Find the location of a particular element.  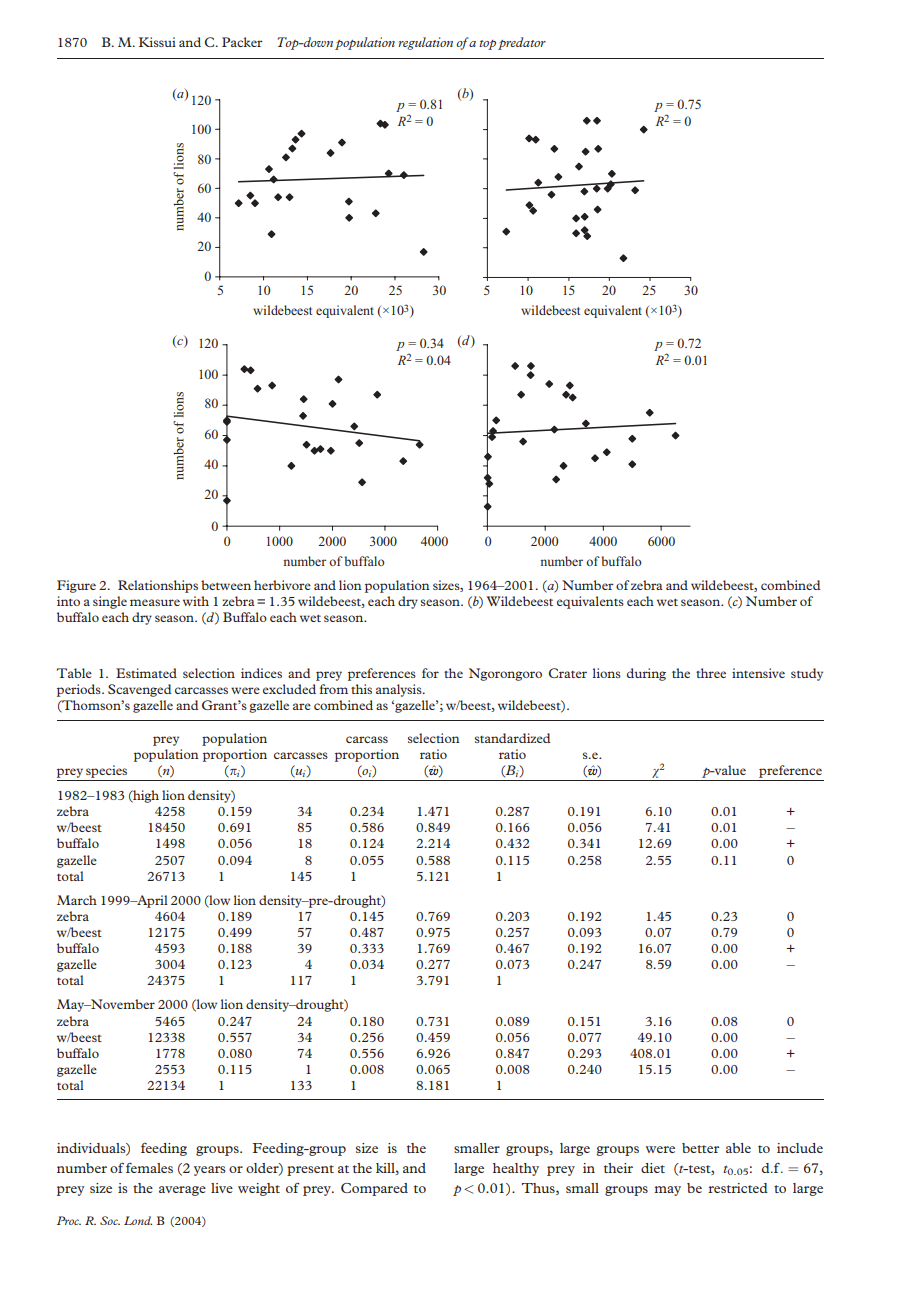

herbivore is located at coordinates (282, 585).
